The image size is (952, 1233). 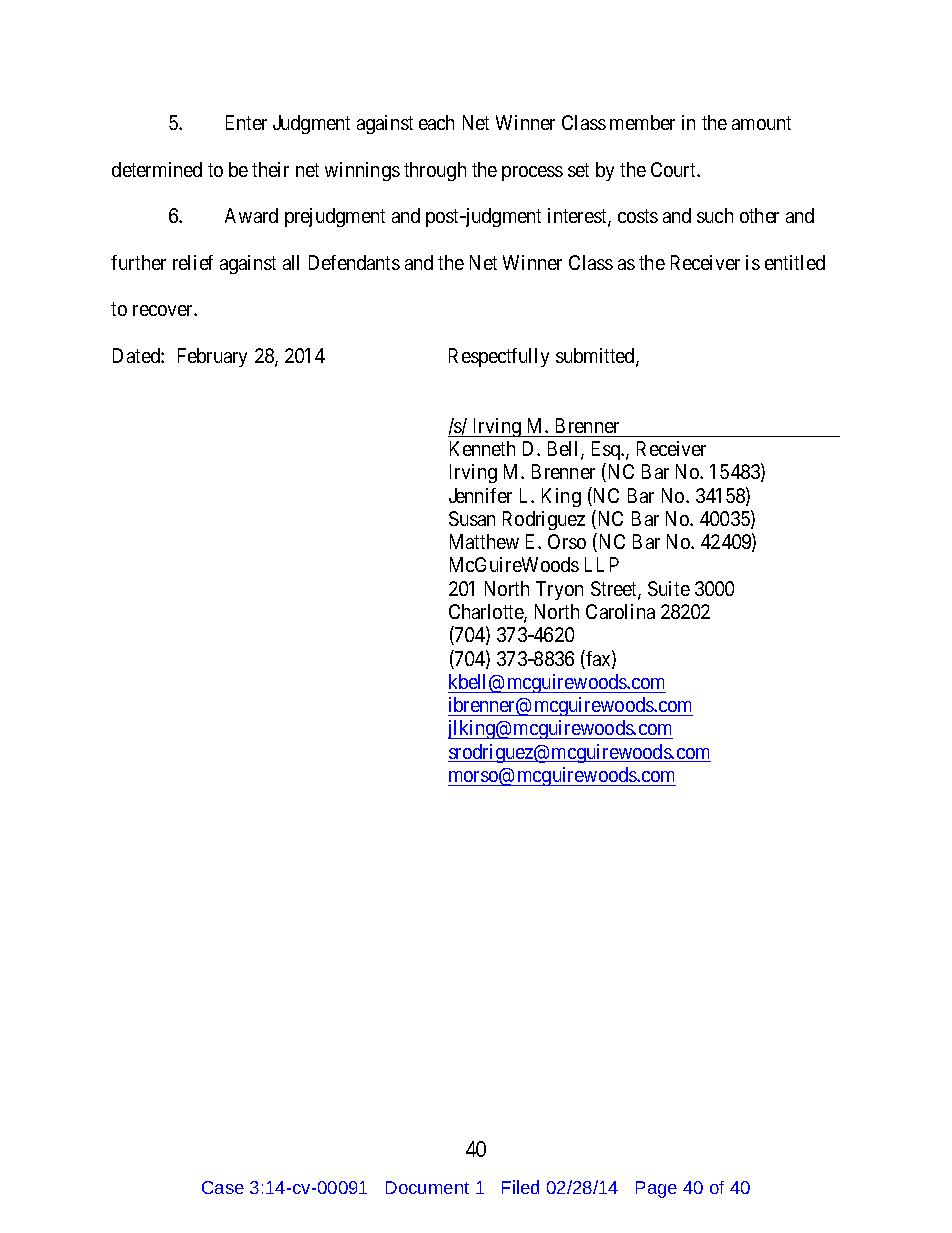 What do you see at coordinates (487, 613) in the image?
I see `Charlotte` at bounding box center [487, 613].
